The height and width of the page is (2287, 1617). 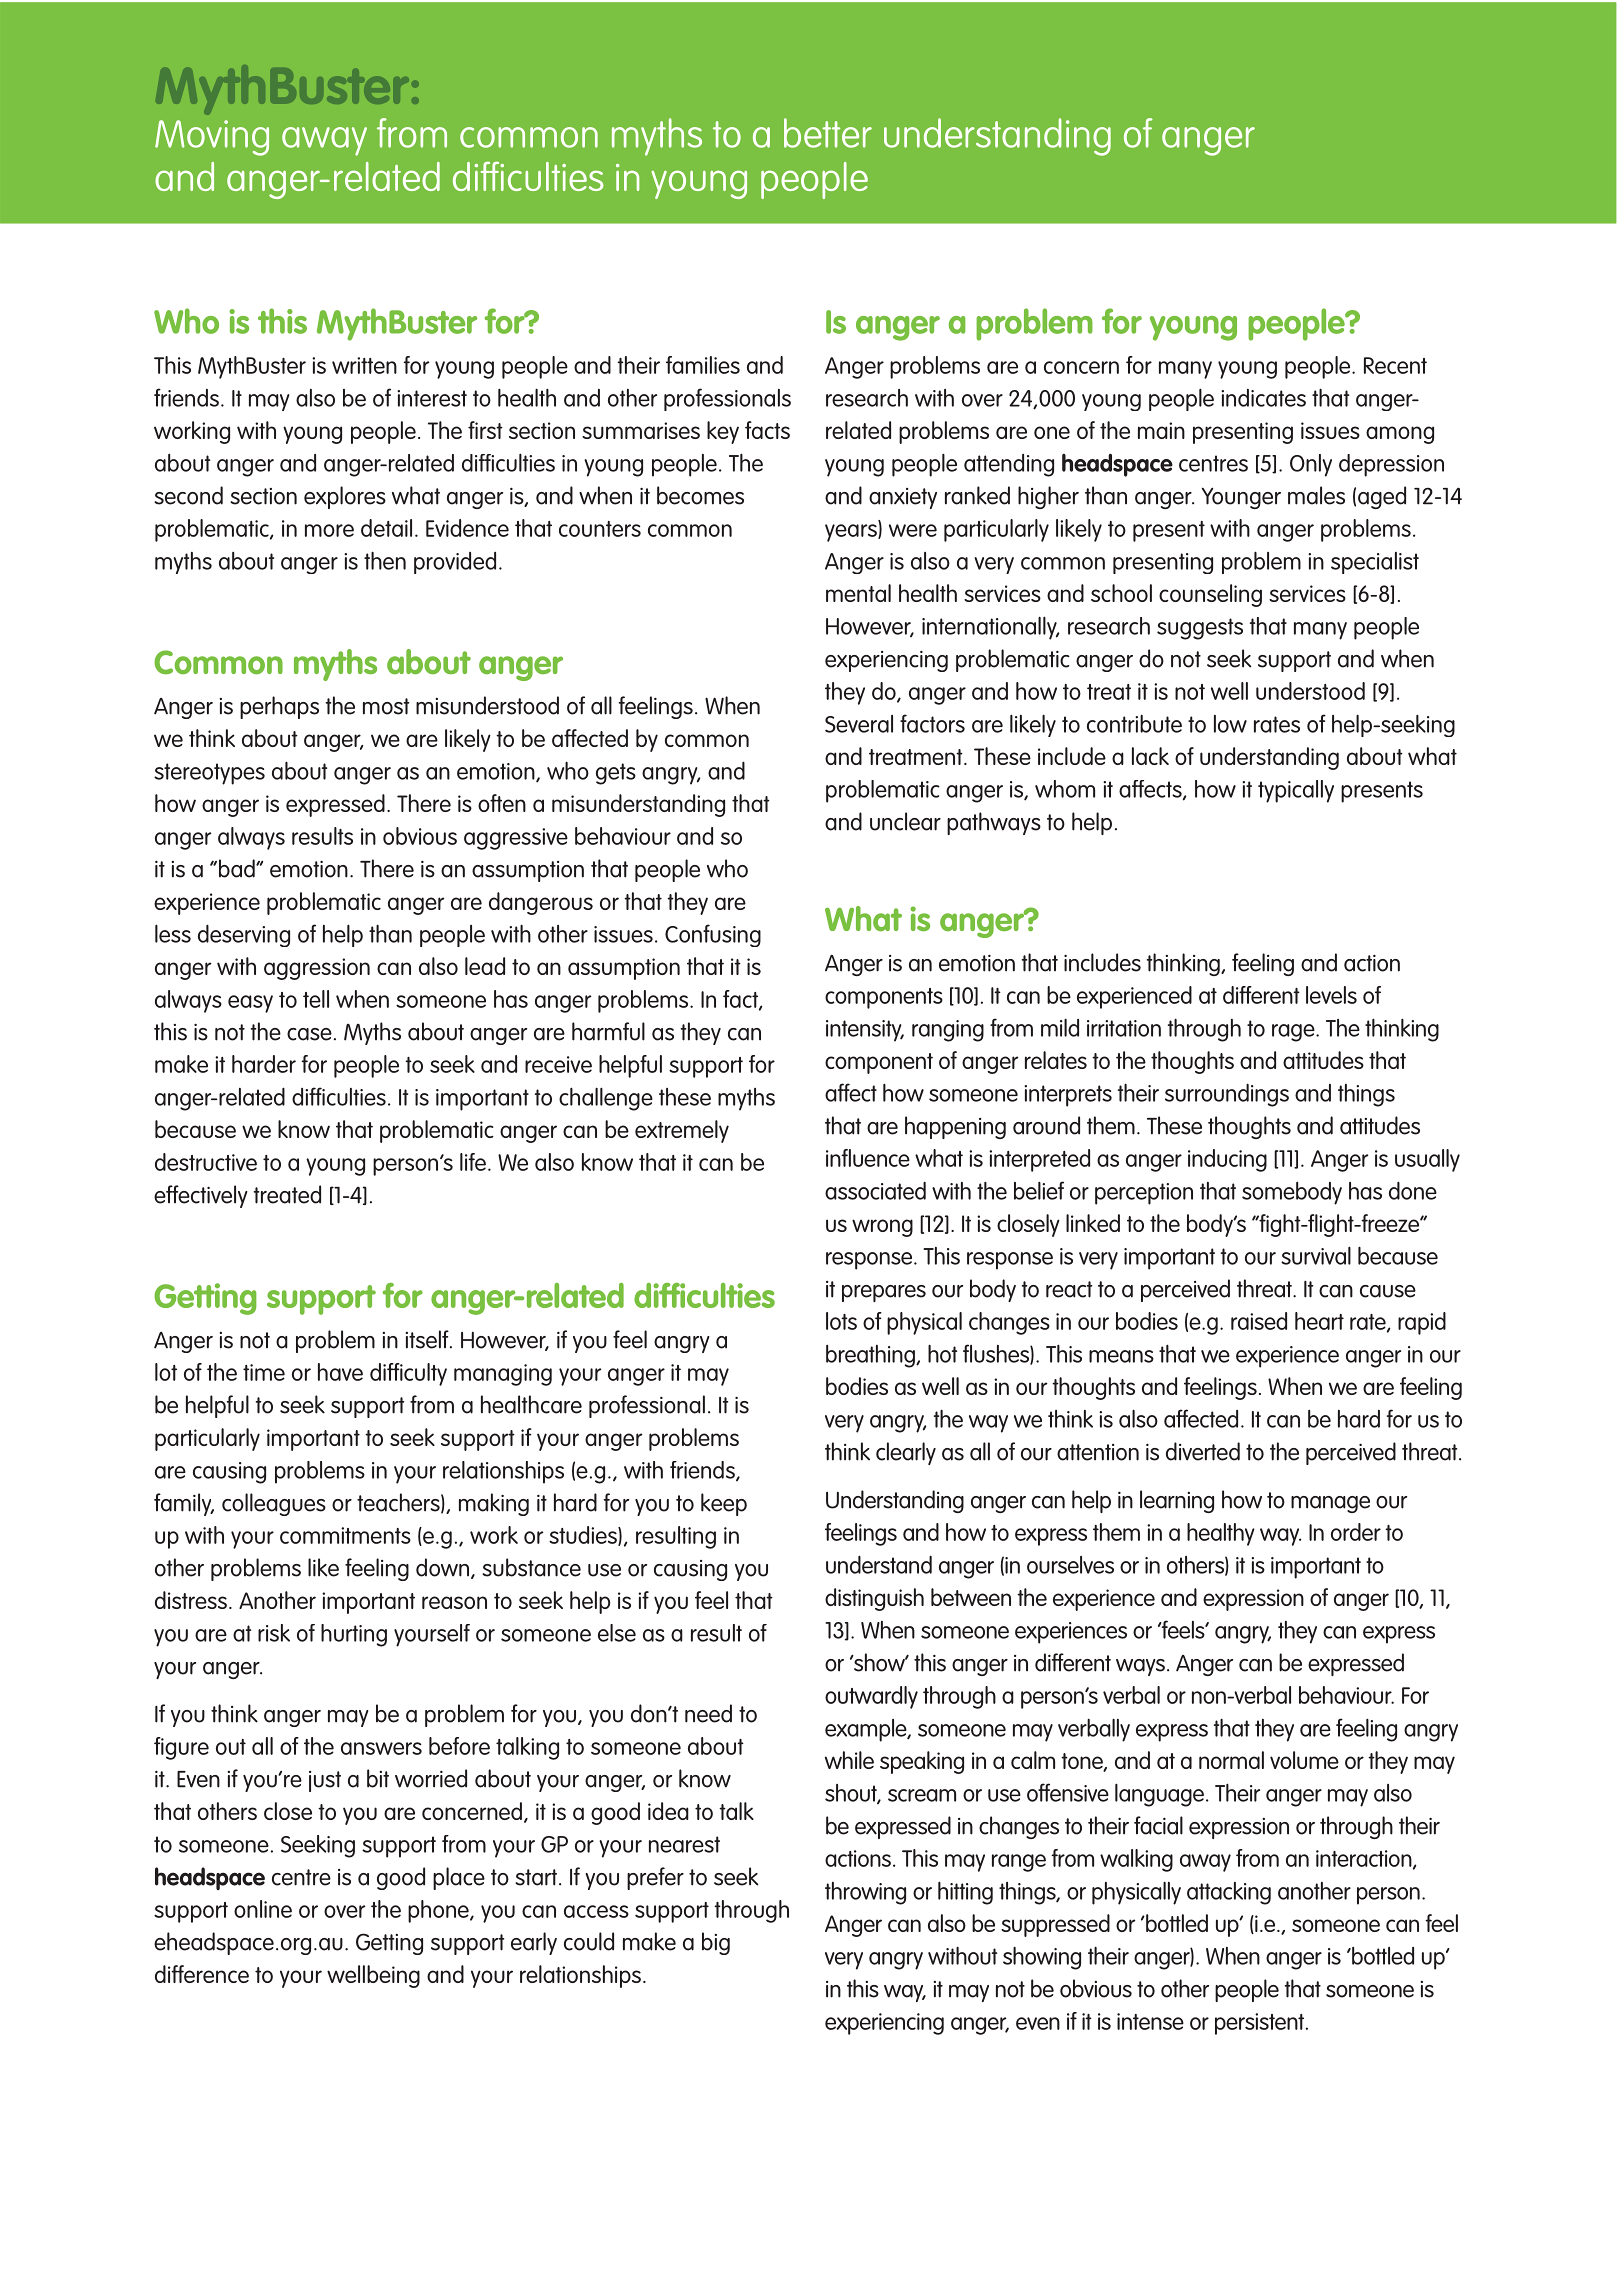 I want to click on commitments, so click(x=345, y=1535).
